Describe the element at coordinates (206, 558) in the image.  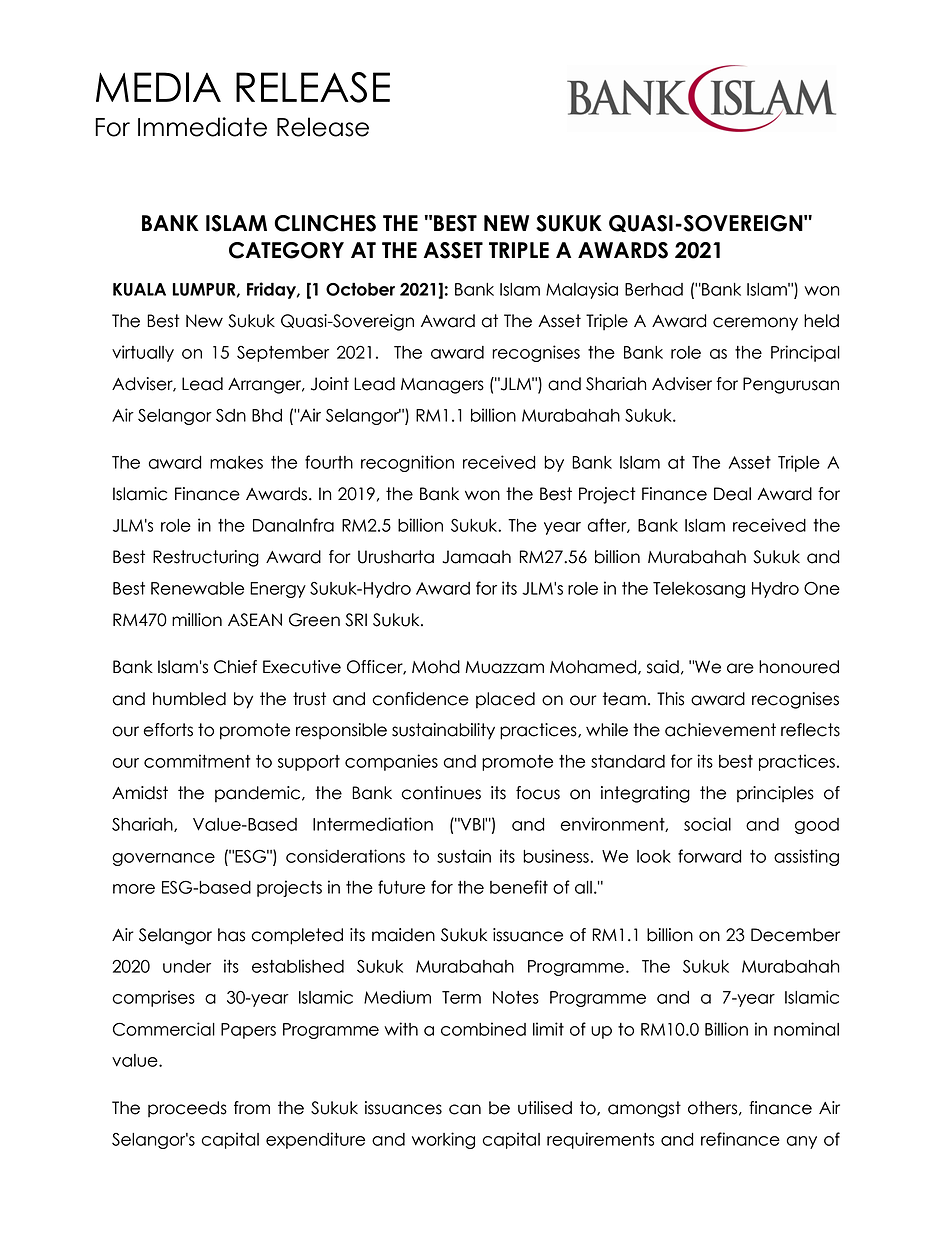
I see `Restructuring` at that location.
